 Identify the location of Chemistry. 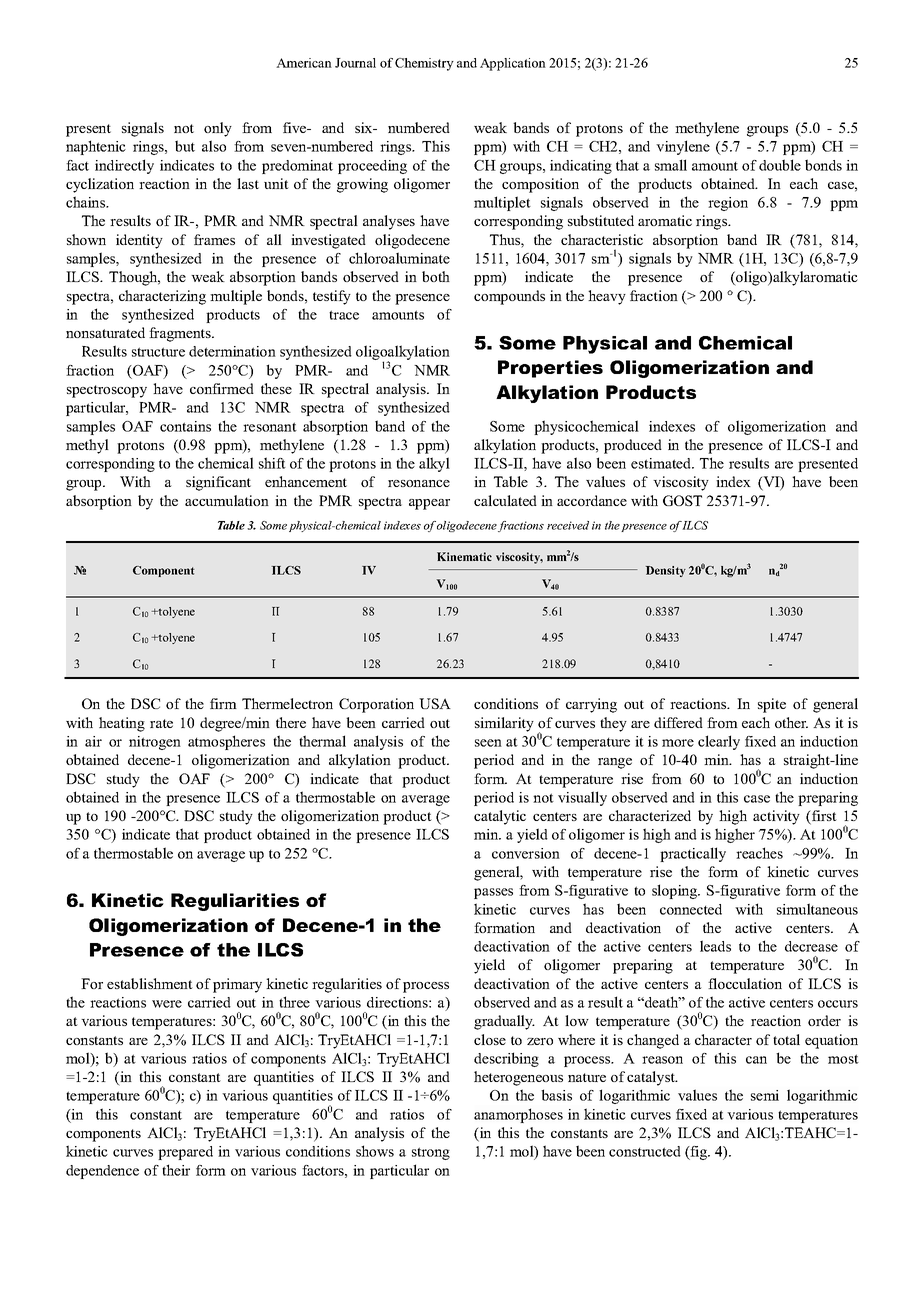
(424, 64).
